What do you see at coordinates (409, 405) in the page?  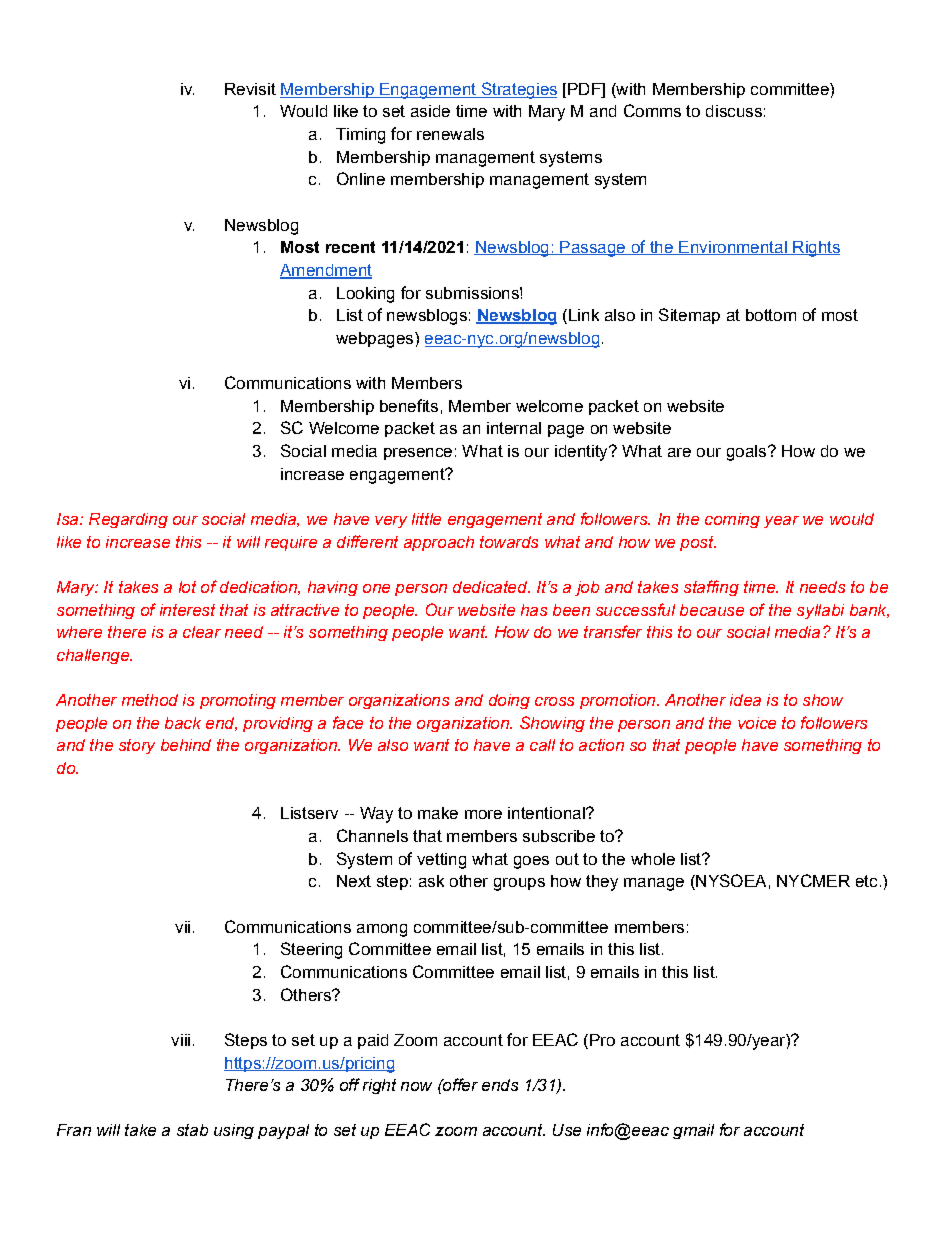 I see `benefits` at bounding box center [409, 405].
